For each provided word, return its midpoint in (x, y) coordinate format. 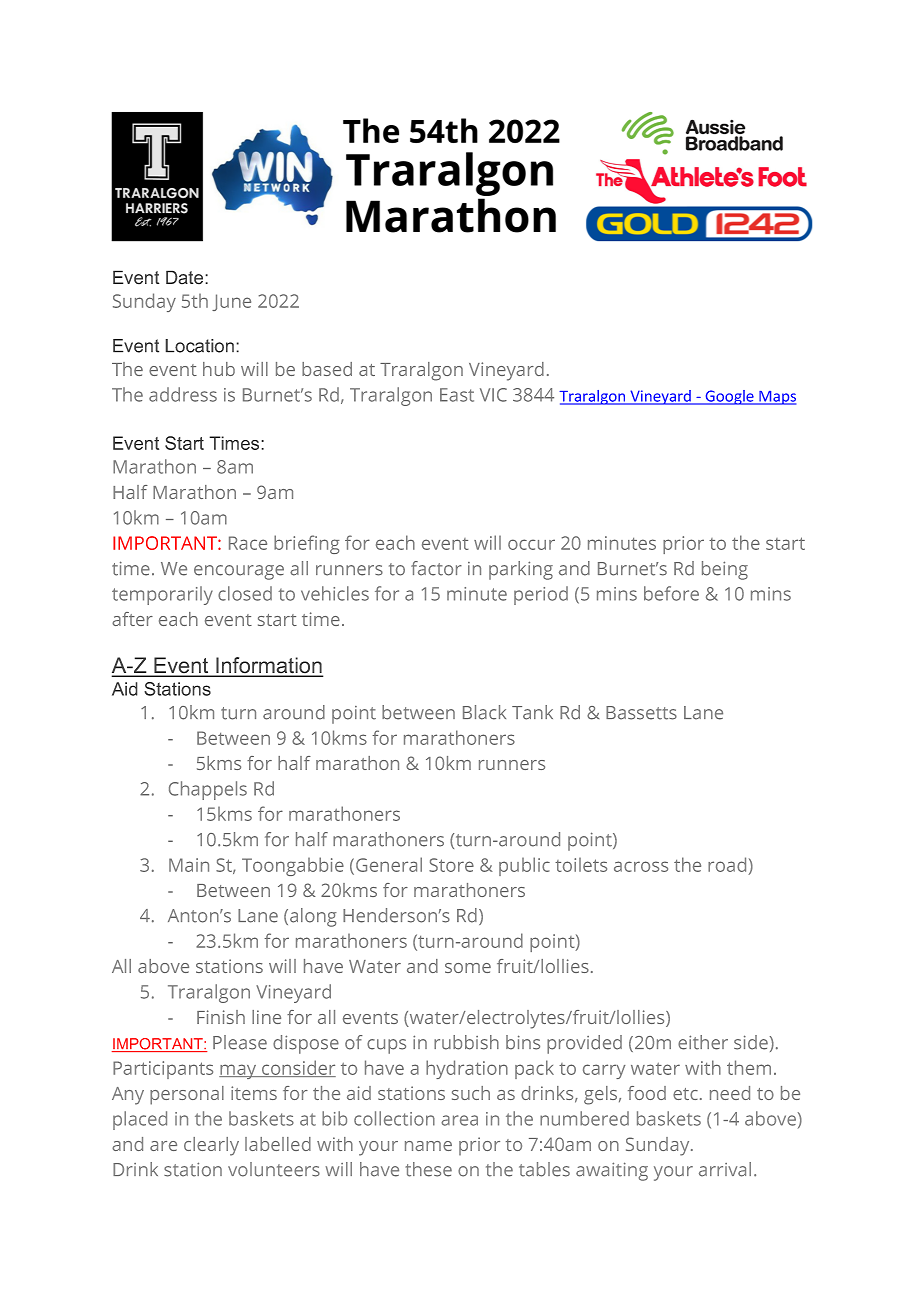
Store (451, 865)
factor (436, 568)
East (457, 395)
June (231, 302)
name (428, 1146)
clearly (211, 1146)
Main (189, 865)
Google (729, 397)
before (671, 593)
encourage (239, 572)
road (727, 864)
